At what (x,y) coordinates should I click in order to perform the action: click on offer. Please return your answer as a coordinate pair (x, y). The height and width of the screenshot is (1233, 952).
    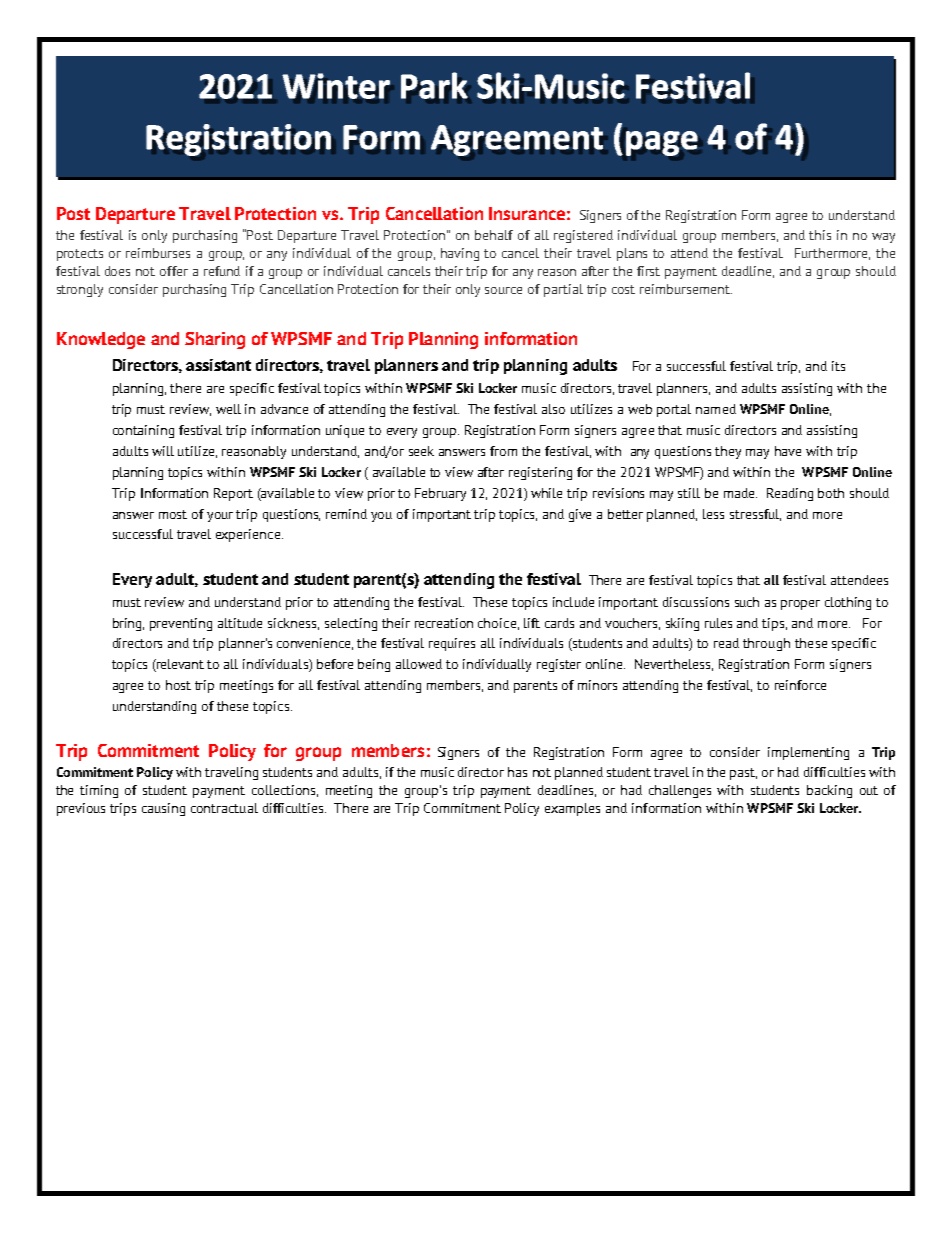
    Looking at the image, I should click on (174, 271).
